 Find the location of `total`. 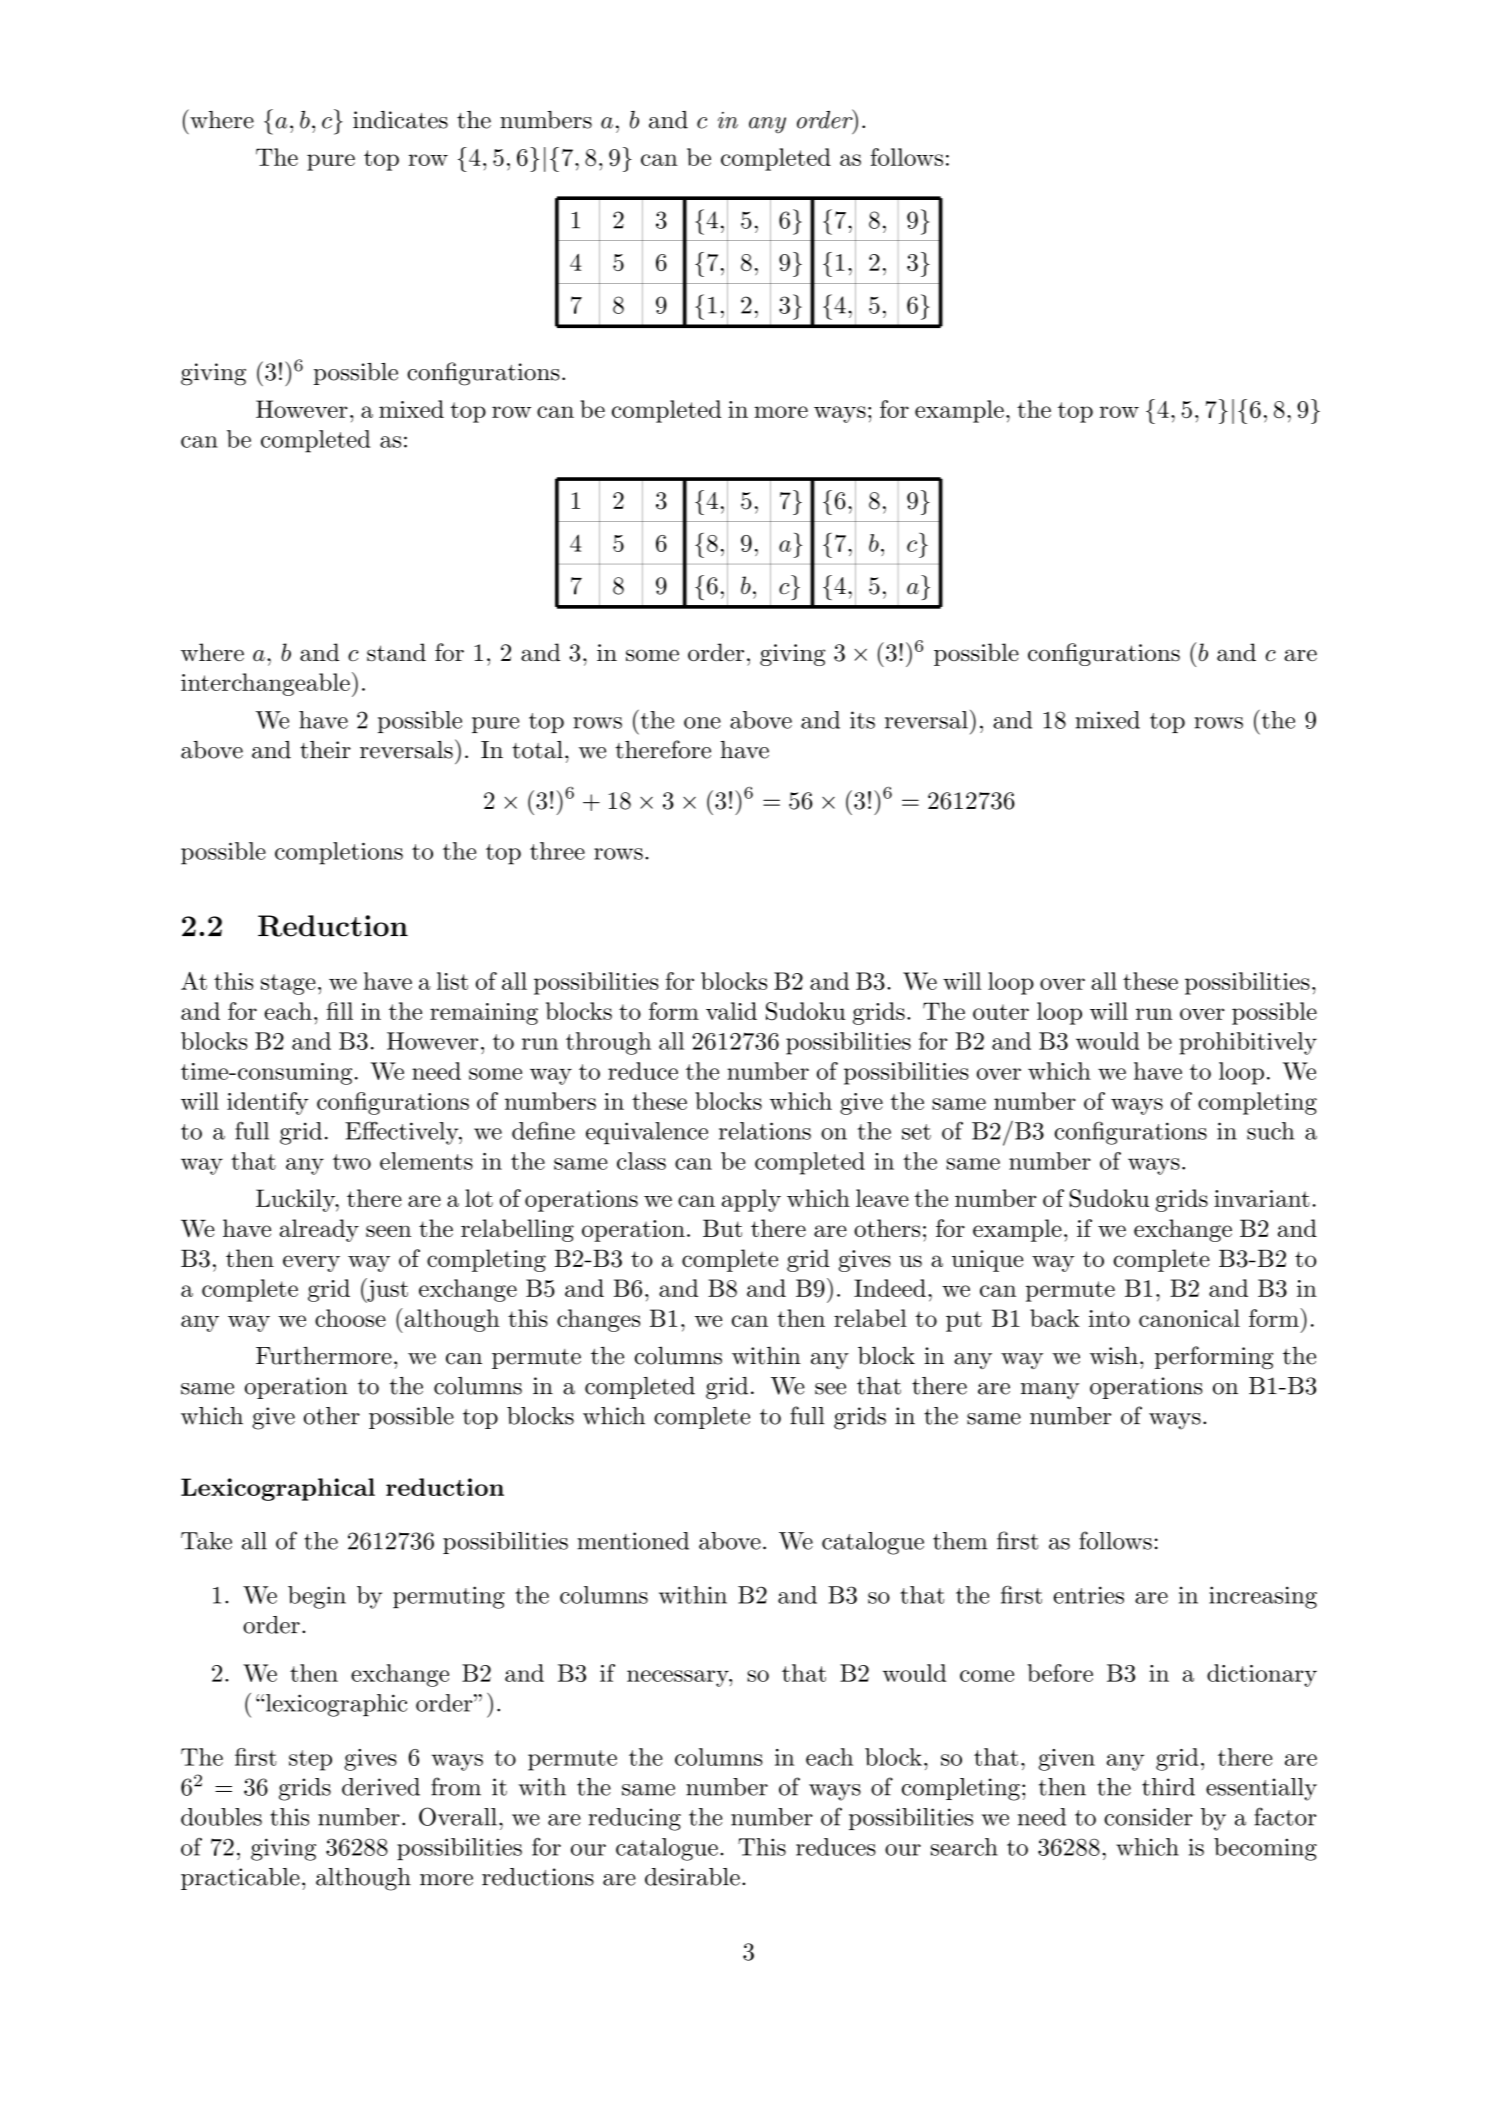

total is located at coordinates (537, 750).
